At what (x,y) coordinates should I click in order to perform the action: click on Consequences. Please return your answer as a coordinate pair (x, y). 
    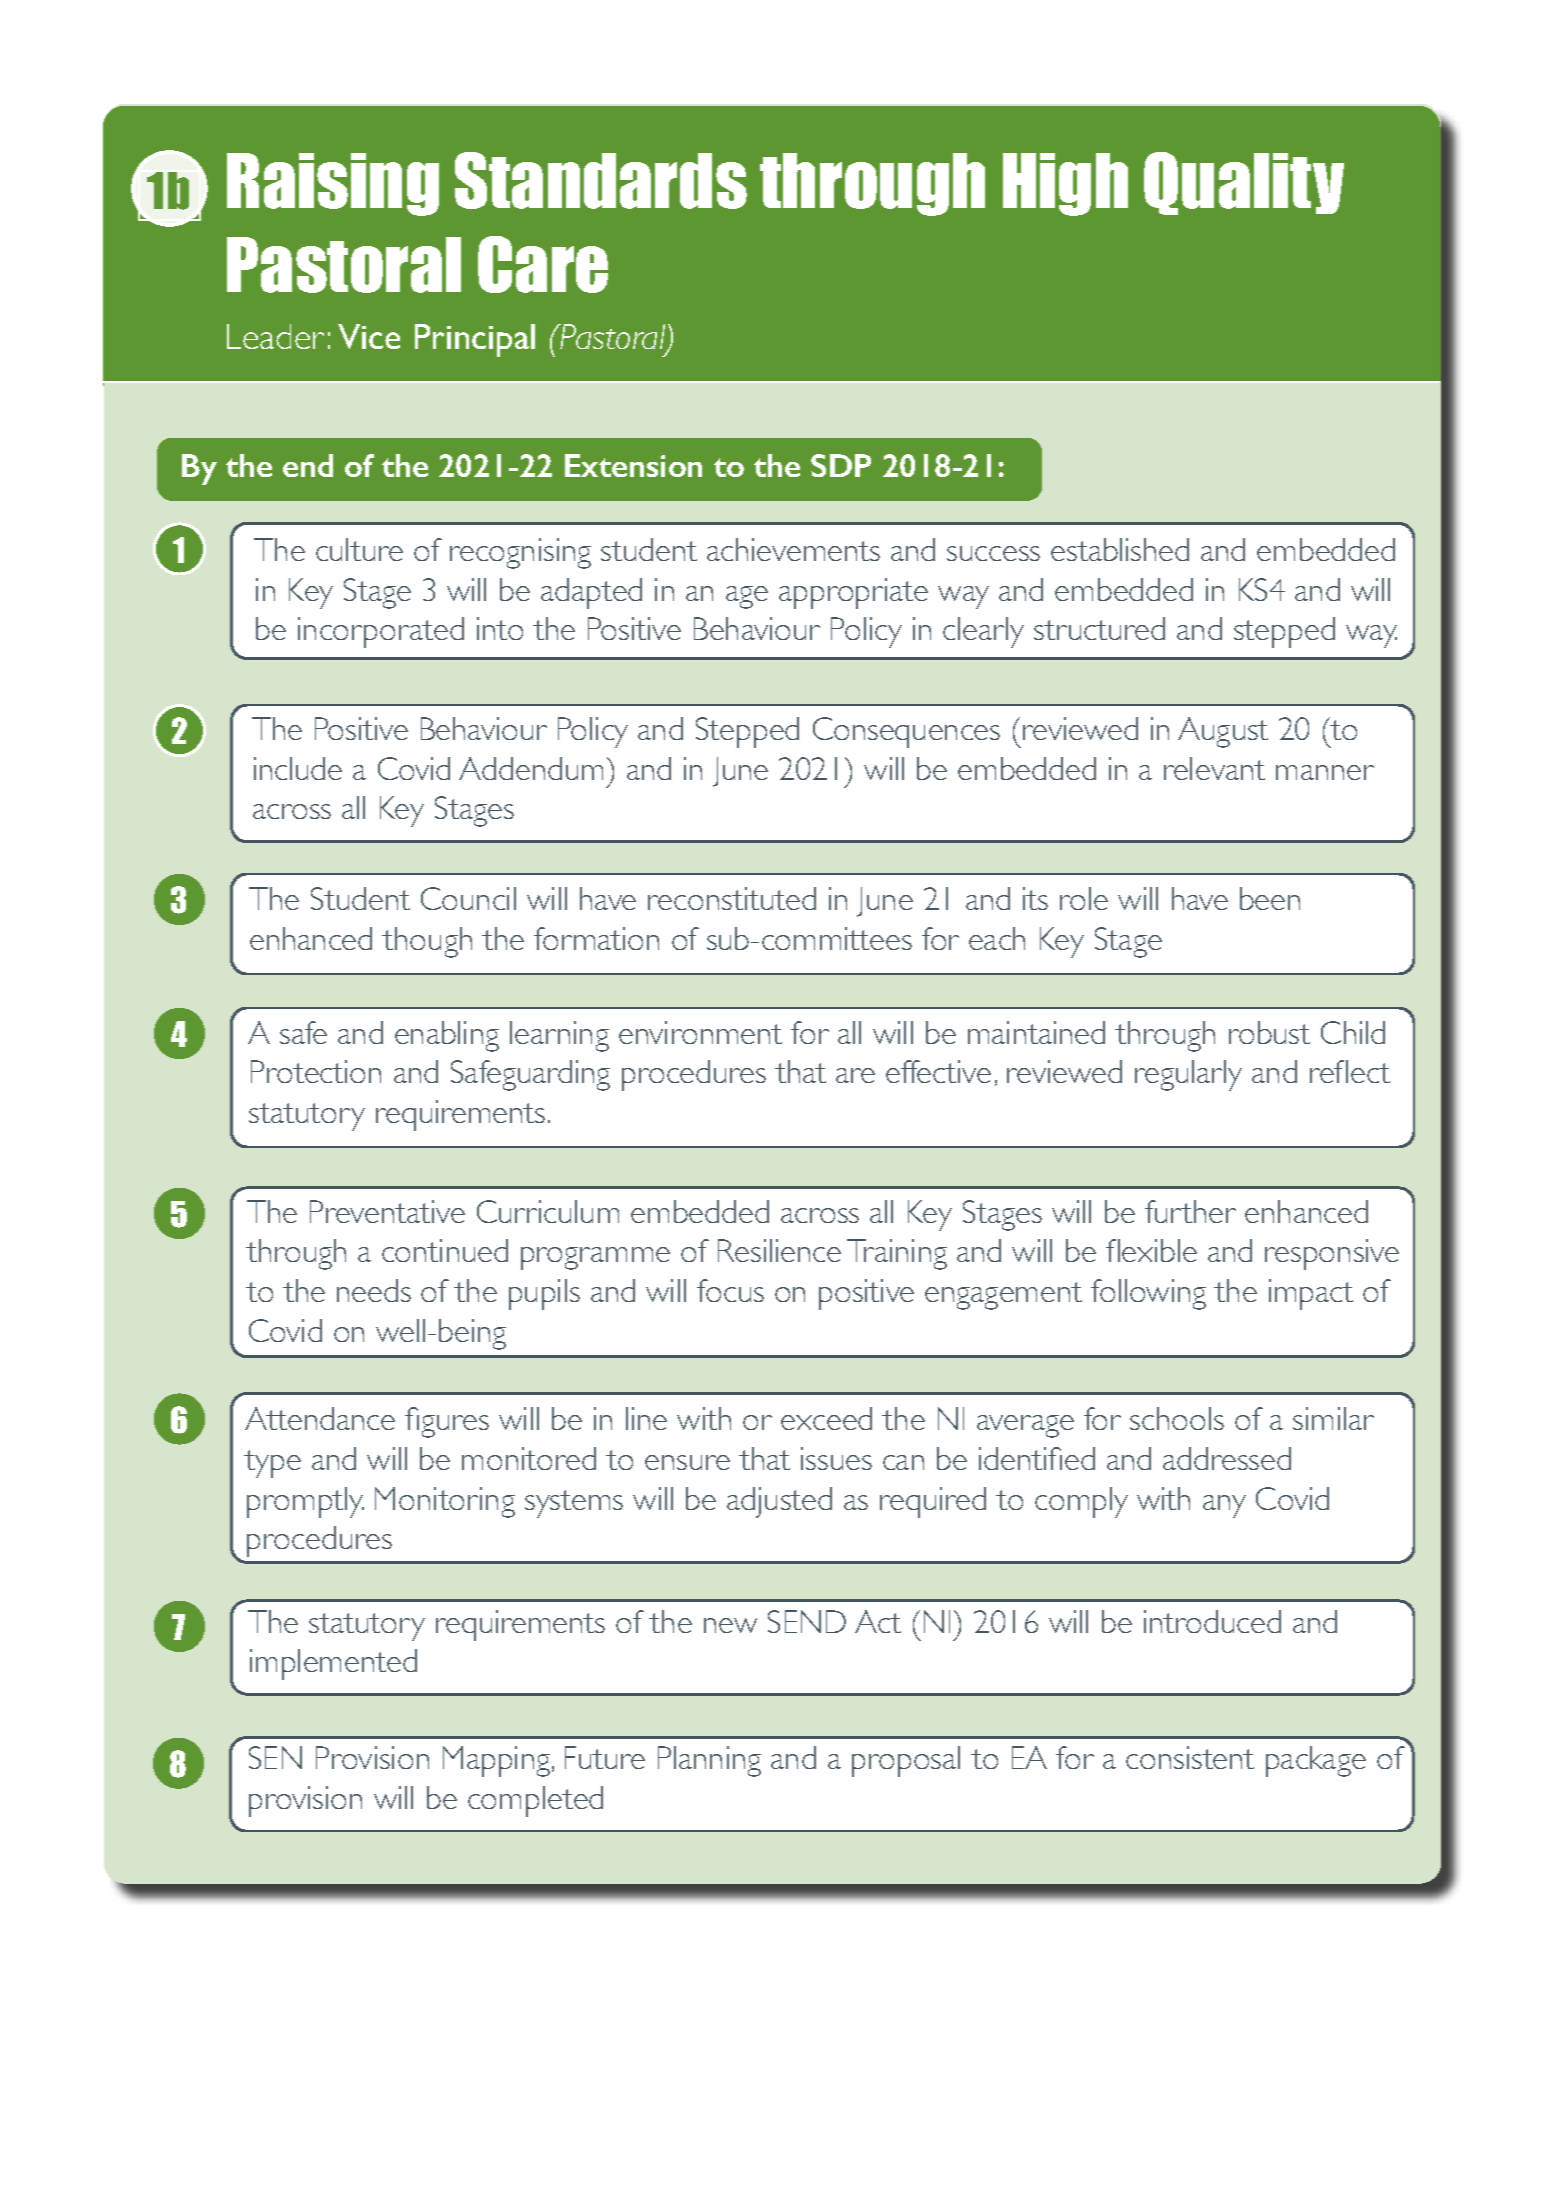
    Looking at the image, I should click on (906, 732).
